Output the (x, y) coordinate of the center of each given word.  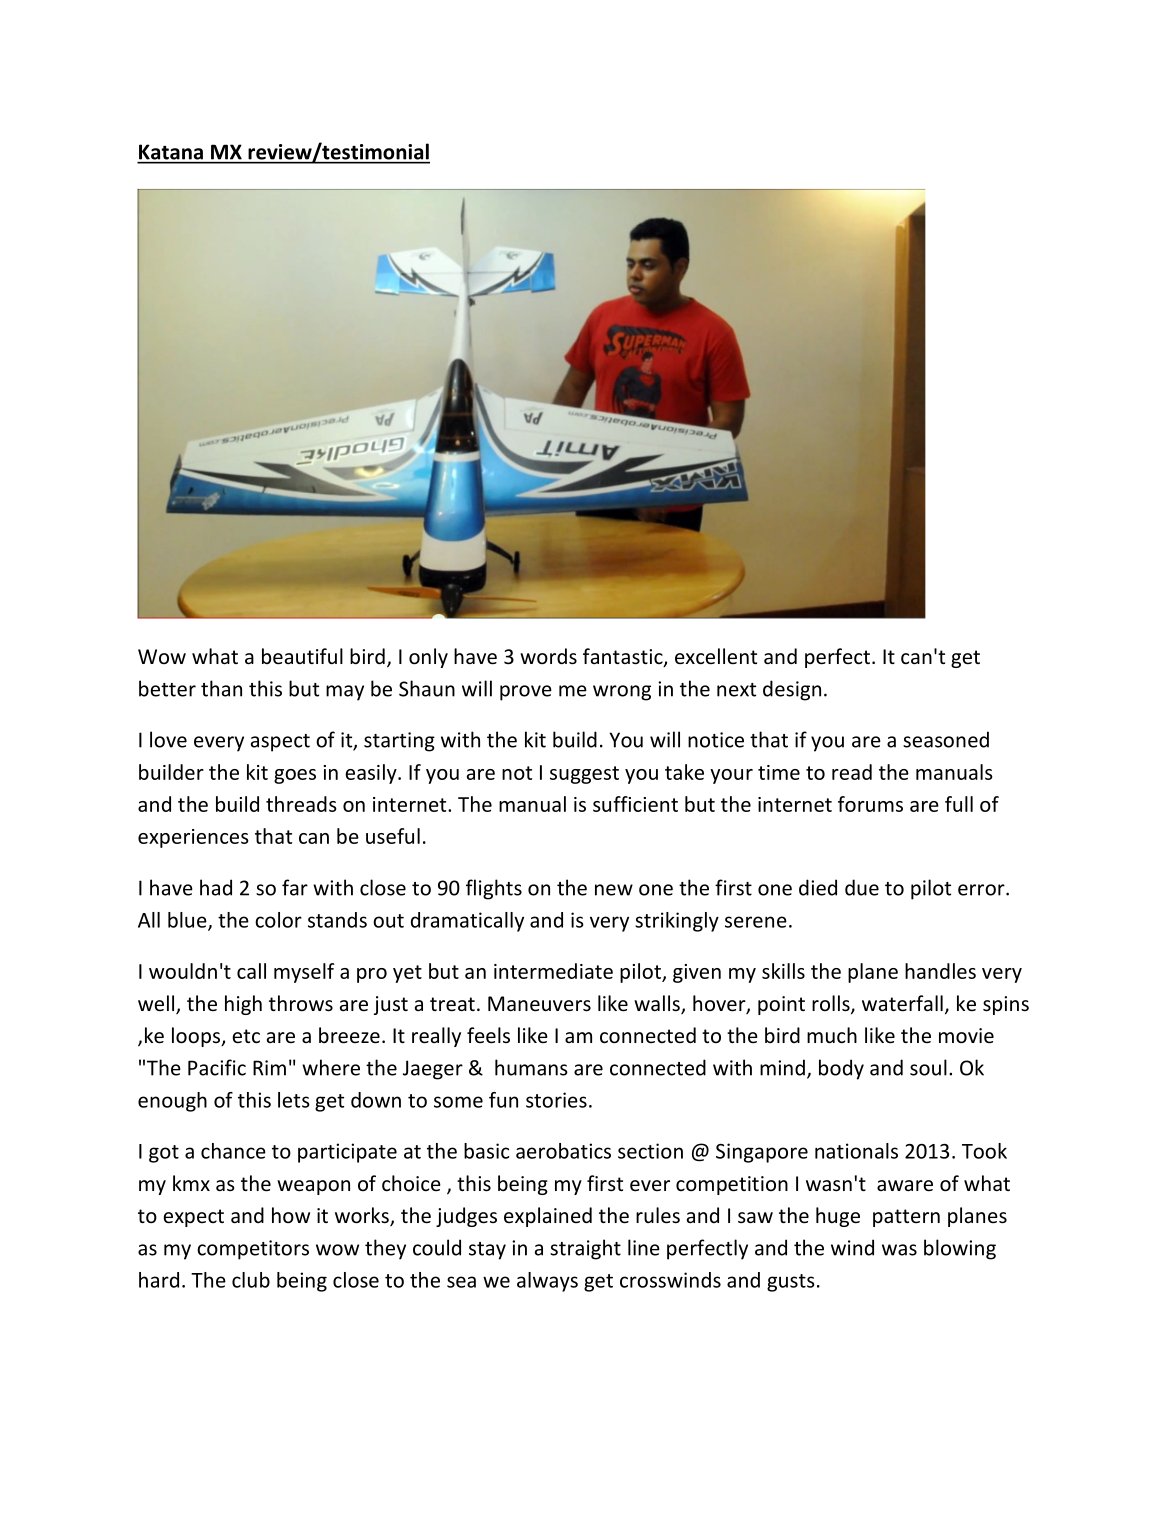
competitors (253, 1250)
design (792, 690)
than (221, 688)
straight (585, 1249)
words (548, 656)
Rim (269, 1068)
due (862, 887)
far (295, 887)
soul (928, 1067)
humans (531, 1067)
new (614, 890)
